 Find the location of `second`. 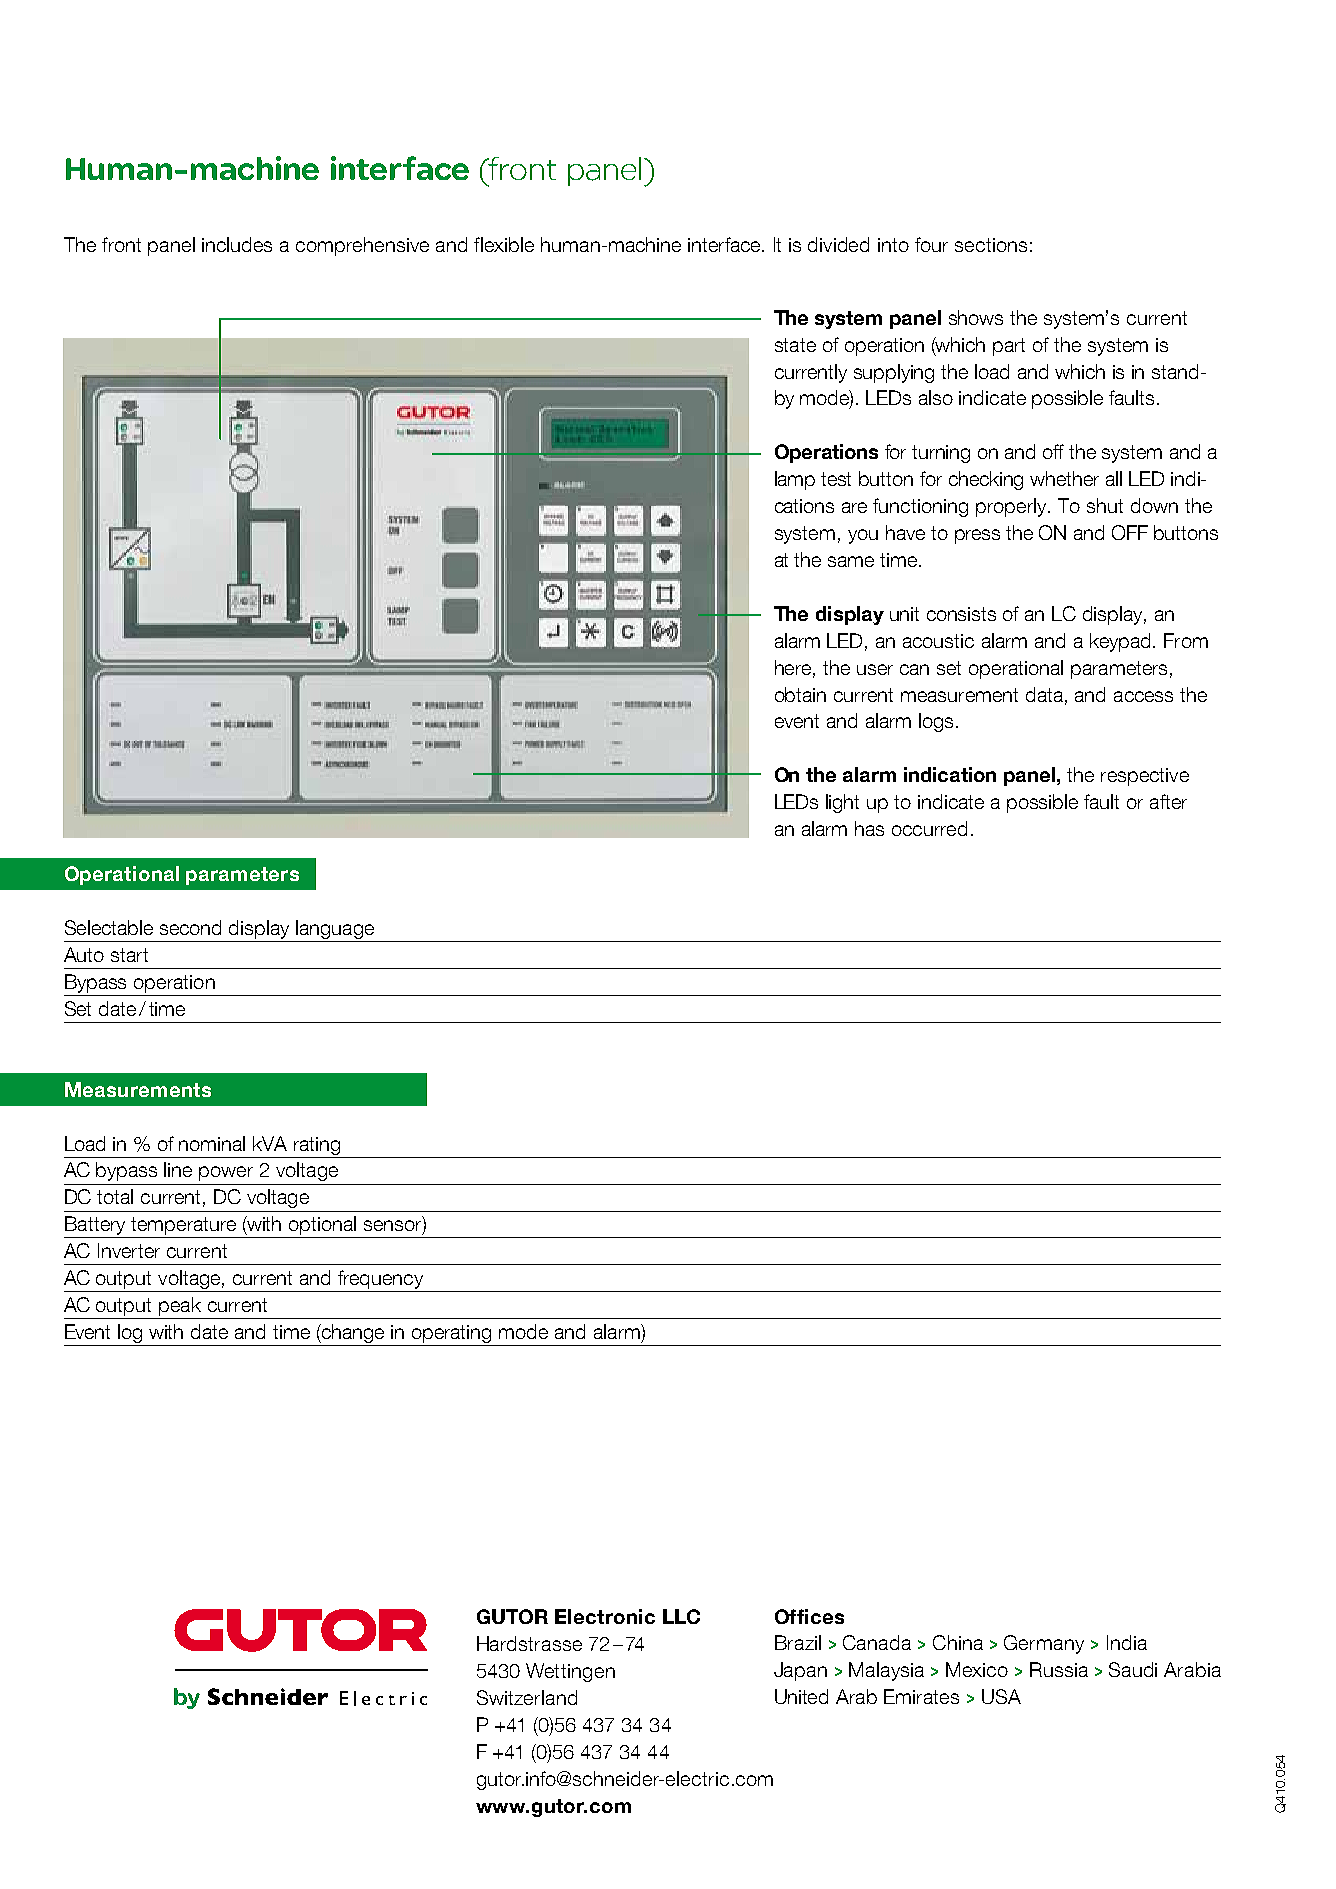

second is located at coordinates (190, 927).
